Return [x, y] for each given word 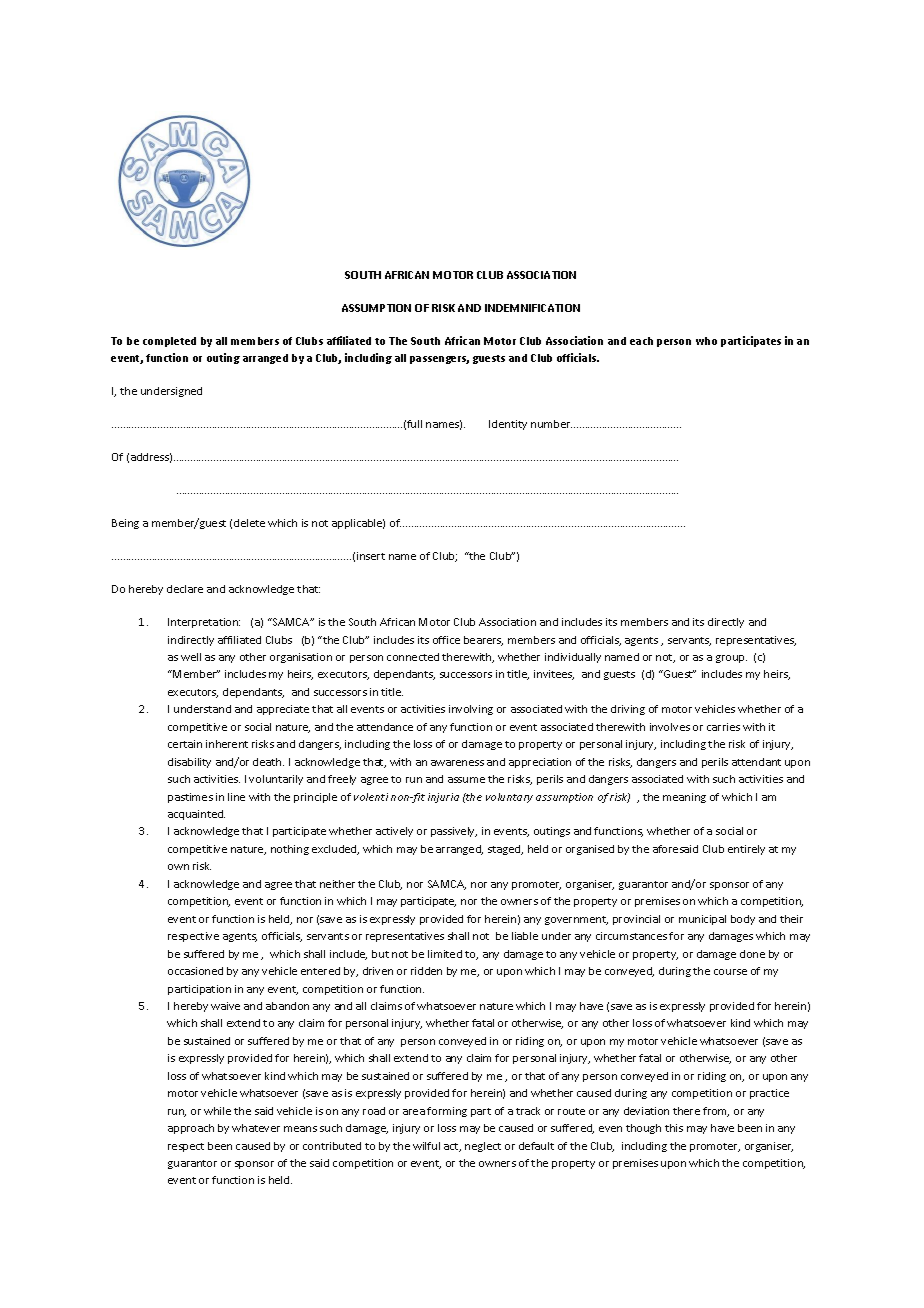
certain [185, 744]
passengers [439, 360]
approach [191, 1129]
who [706, 341]
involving [471, 710]
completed [169, 342]
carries [723, 727]
